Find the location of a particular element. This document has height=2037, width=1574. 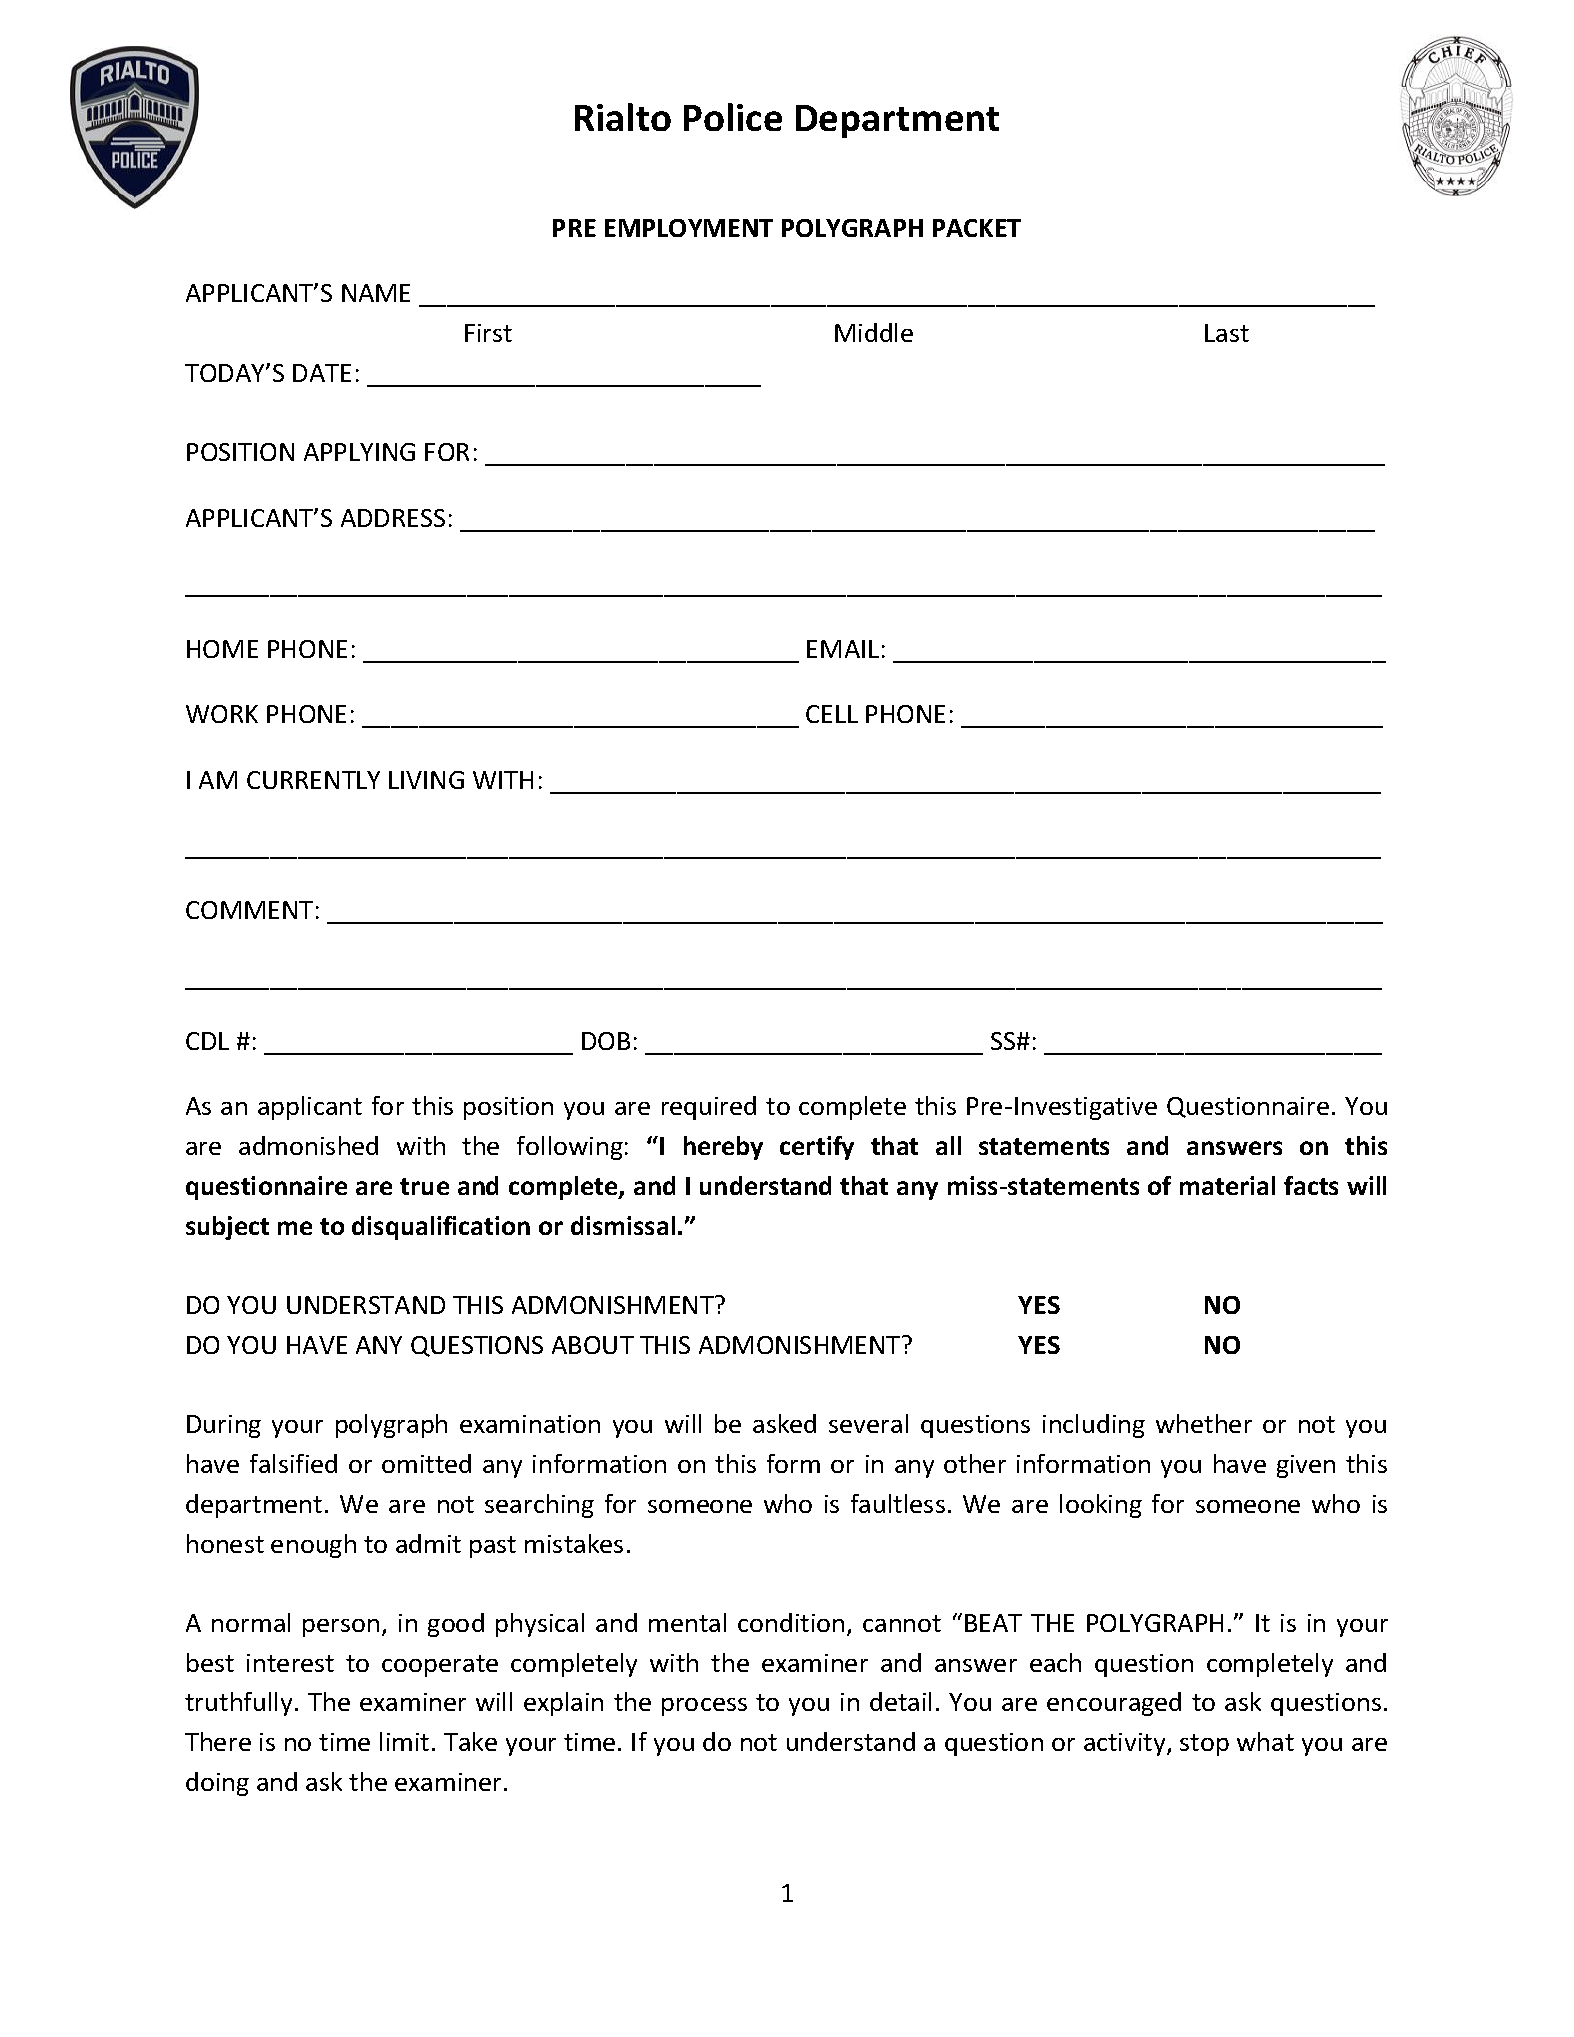

NAME is located at coordinates (376, 293).
